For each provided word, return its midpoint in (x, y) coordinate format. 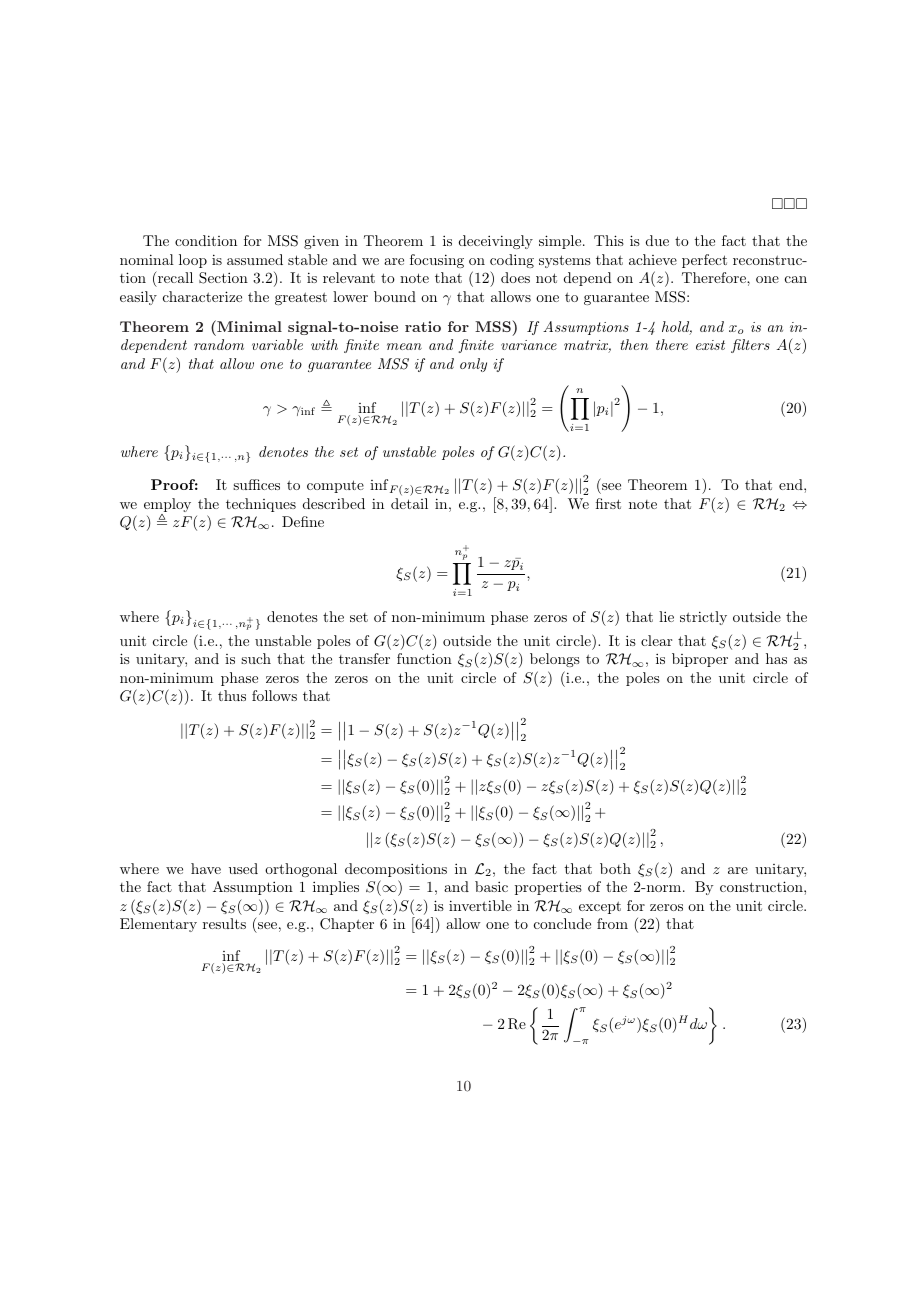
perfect (704, 261)
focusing (437, 261)
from (612, 923)
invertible (480, 905)
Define (303, 521)
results (224, 923)
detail (409, 503)
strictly (703, 618)
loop (193, 261)
